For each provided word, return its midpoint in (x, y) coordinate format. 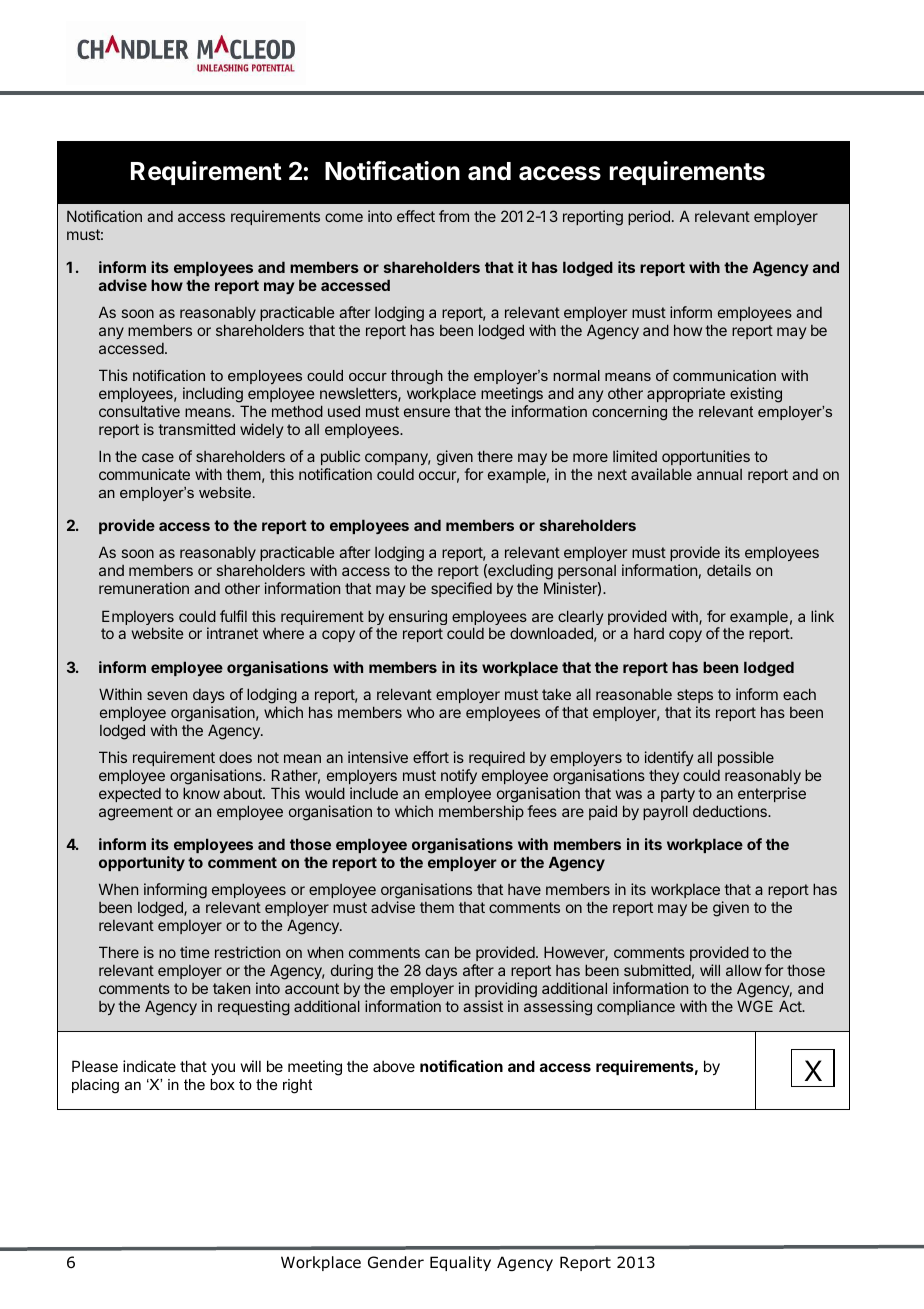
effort (431, 757)
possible (746, 758)
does (235, 757)
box (222, 1084)
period (649, 217)
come (344, 217)
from (454, 216)
